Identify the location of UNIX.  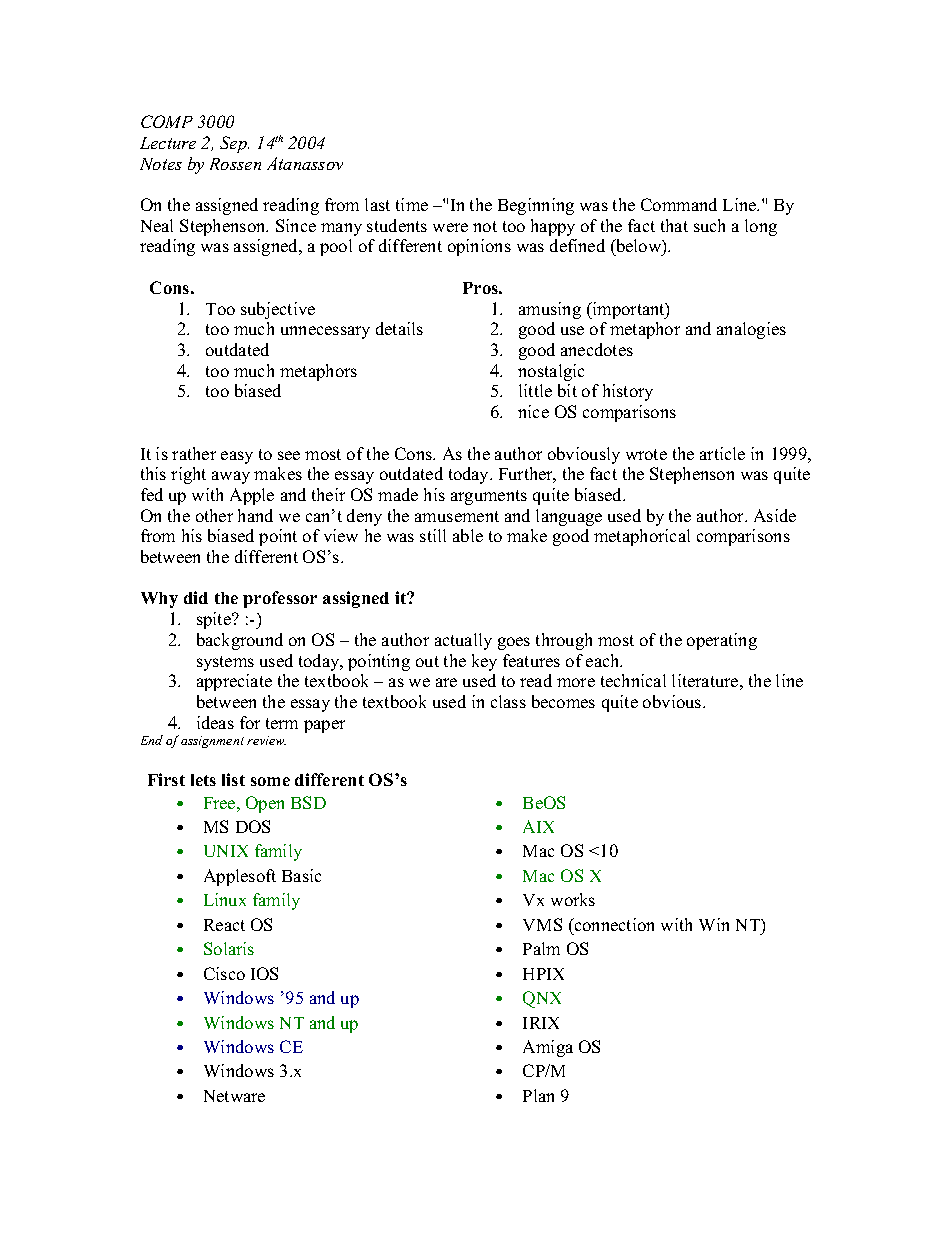
(226, 851).
